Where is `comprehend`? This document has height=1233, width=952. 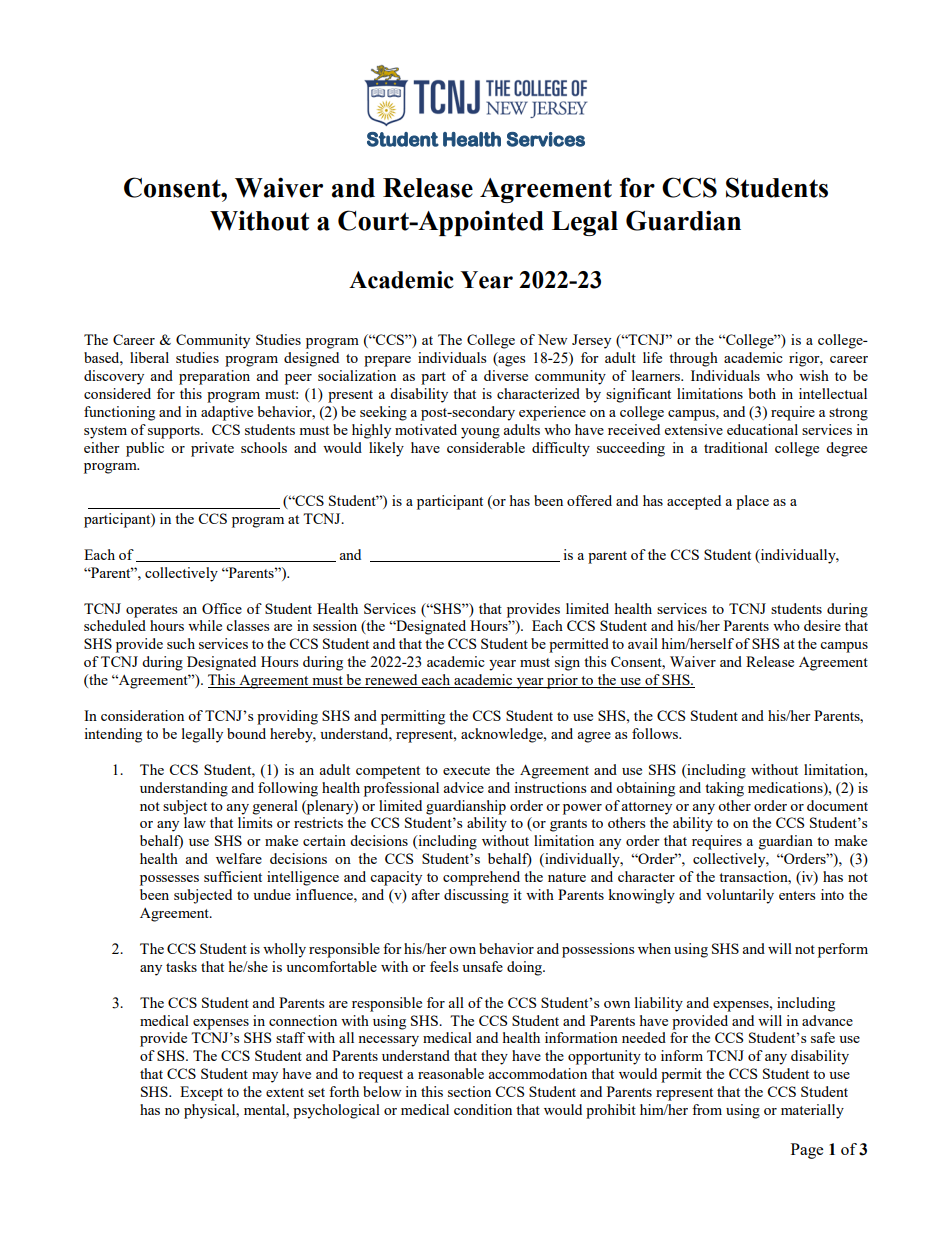 comprehend is located at coordinates (481, 878).
